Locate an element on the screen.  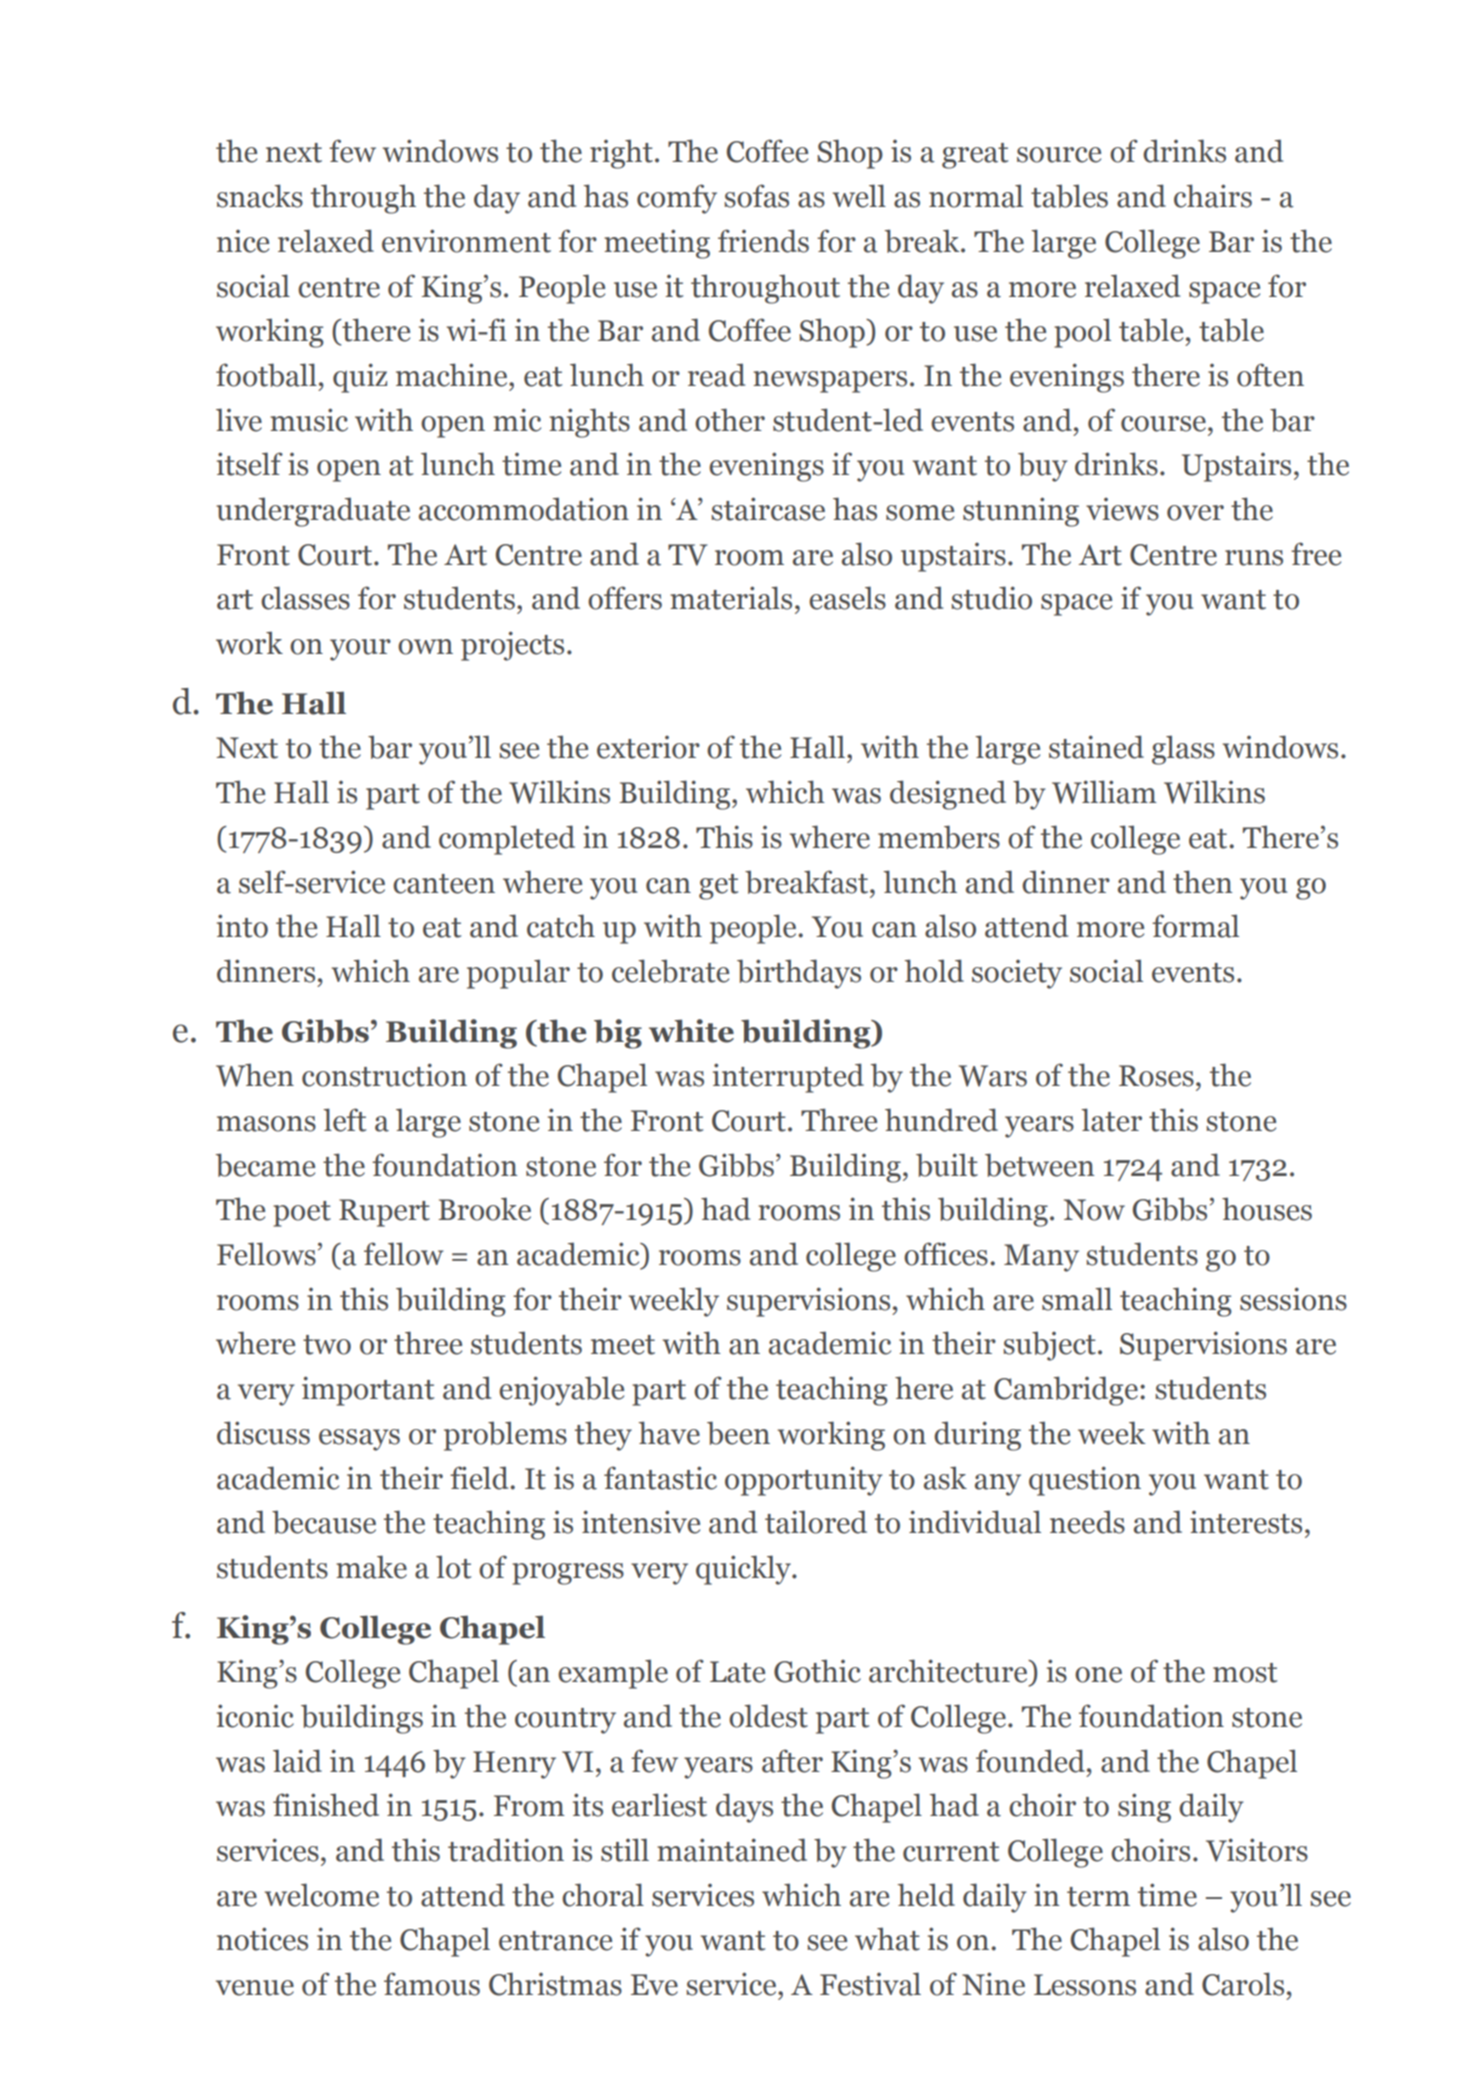
environment is located at coordinates (466, 241).
